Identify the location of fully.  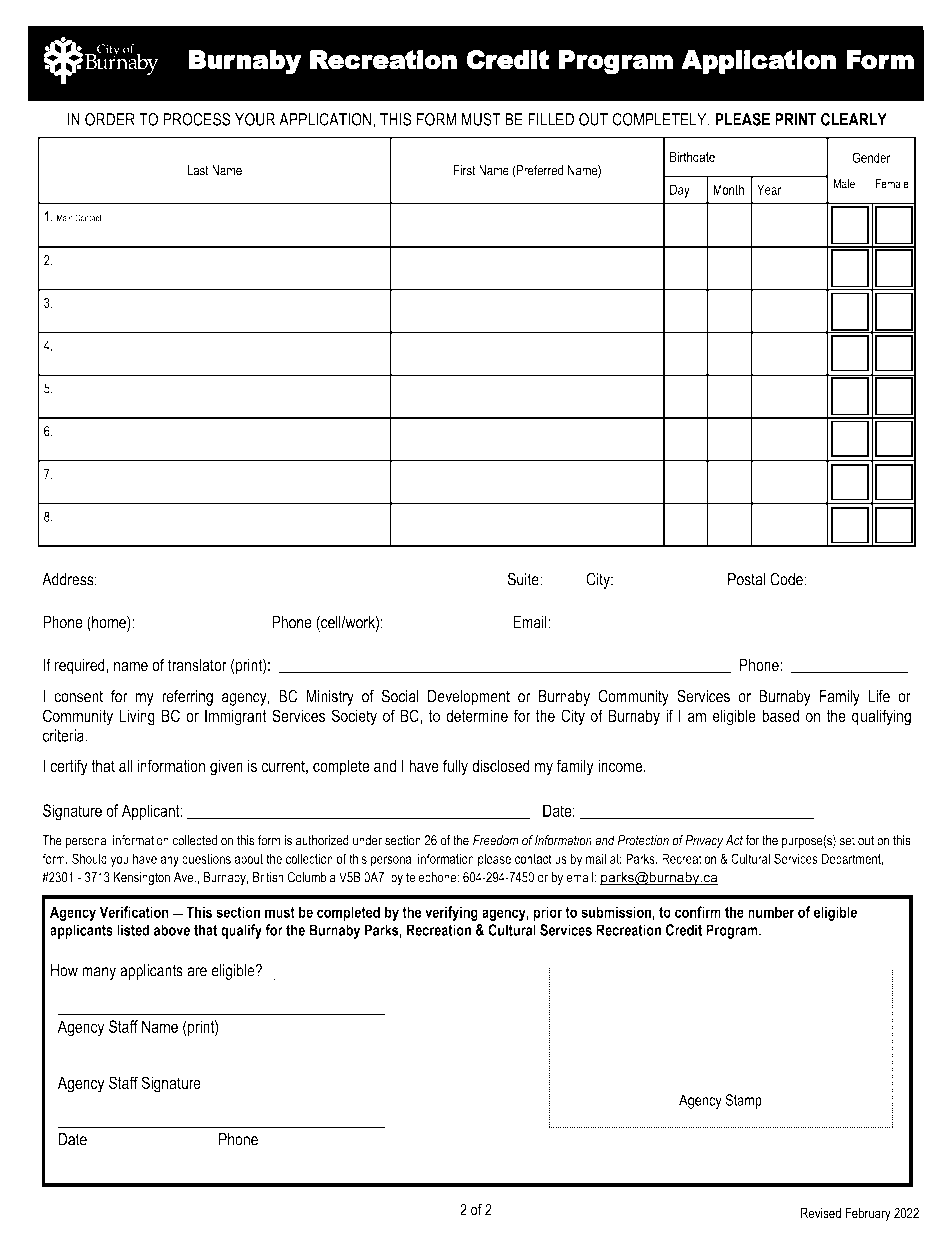
(455, 767).
